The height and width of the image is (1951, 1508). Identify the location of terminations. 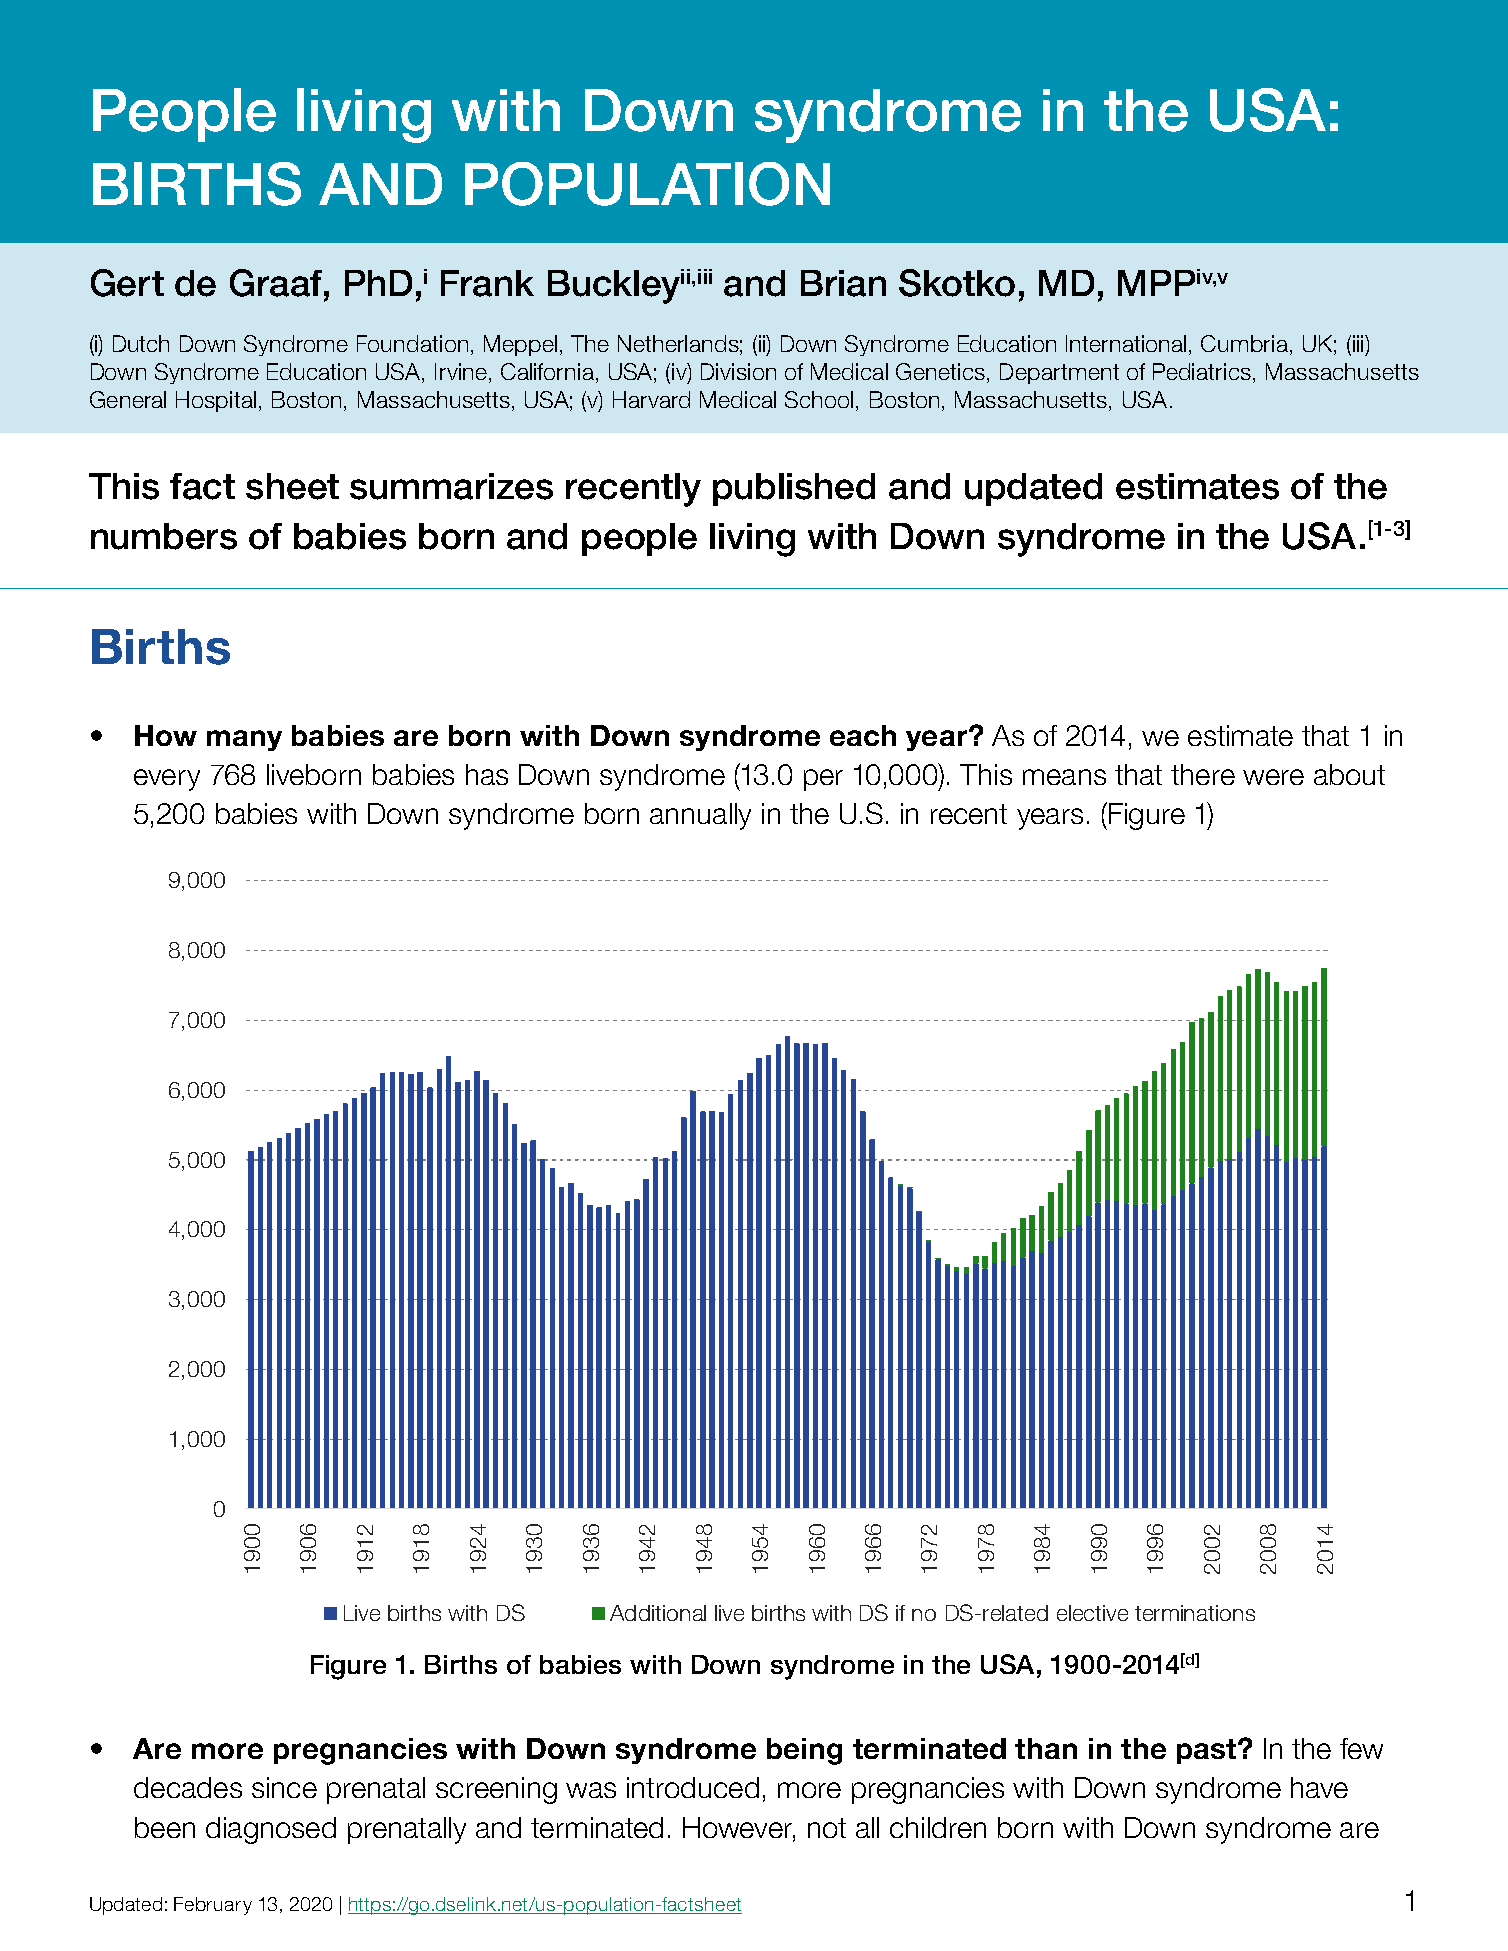
(1195, 1613).
